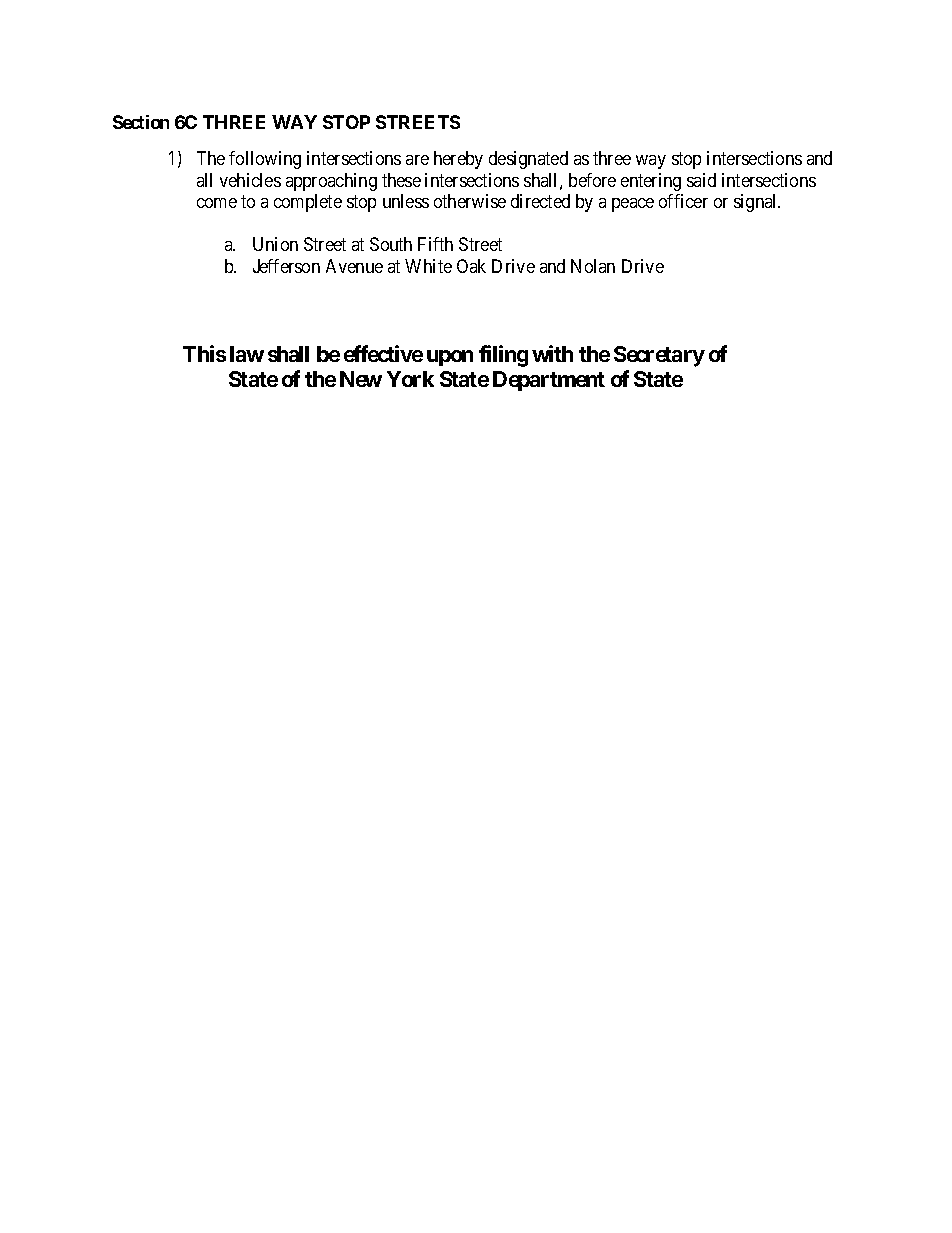 This document has width=952, height=1233. Describe the element at coordinates (361, 379) in the document. I see `New` at that location.
